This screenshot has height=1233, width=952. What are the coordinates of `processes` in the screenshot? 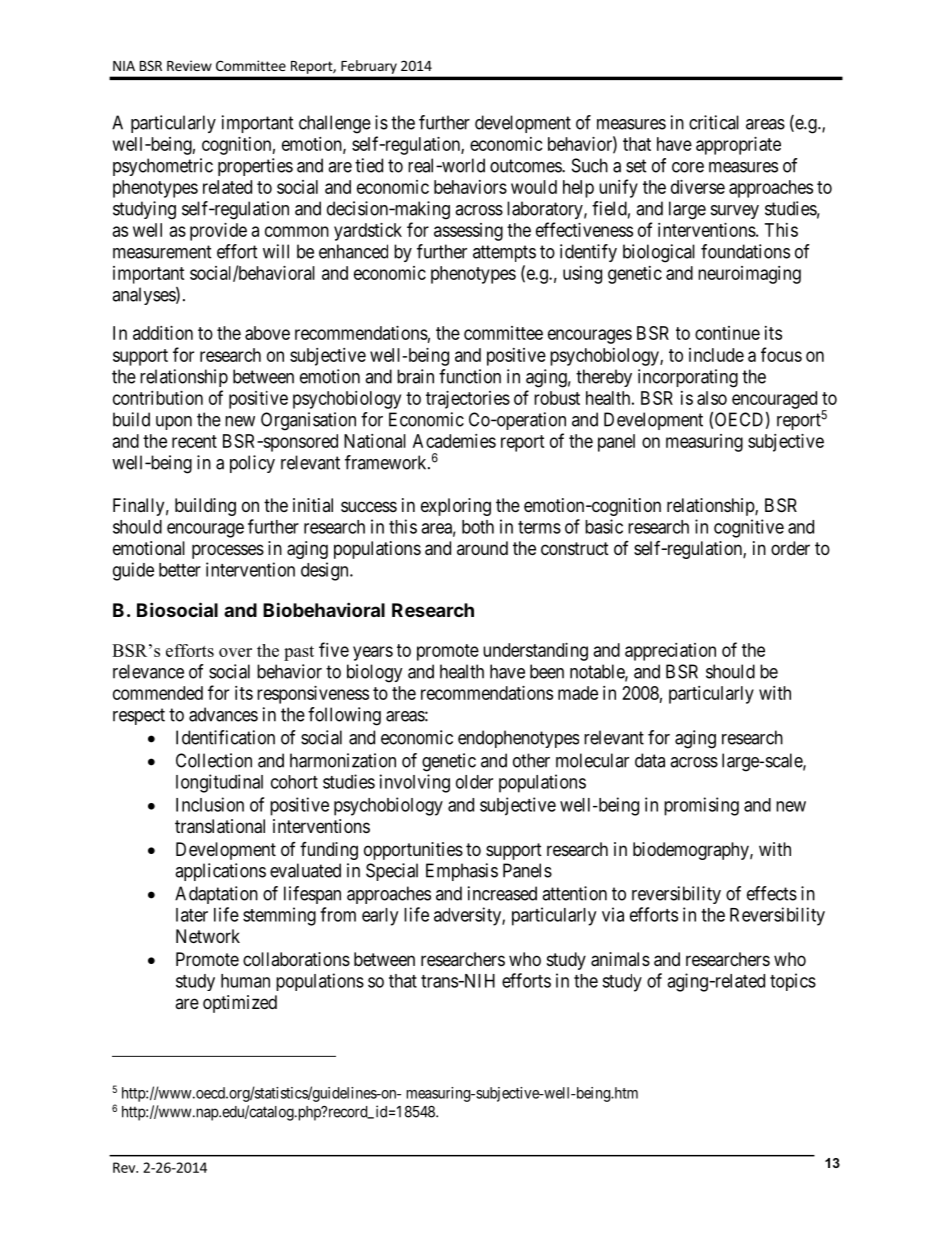 It's located at (228, 551).
